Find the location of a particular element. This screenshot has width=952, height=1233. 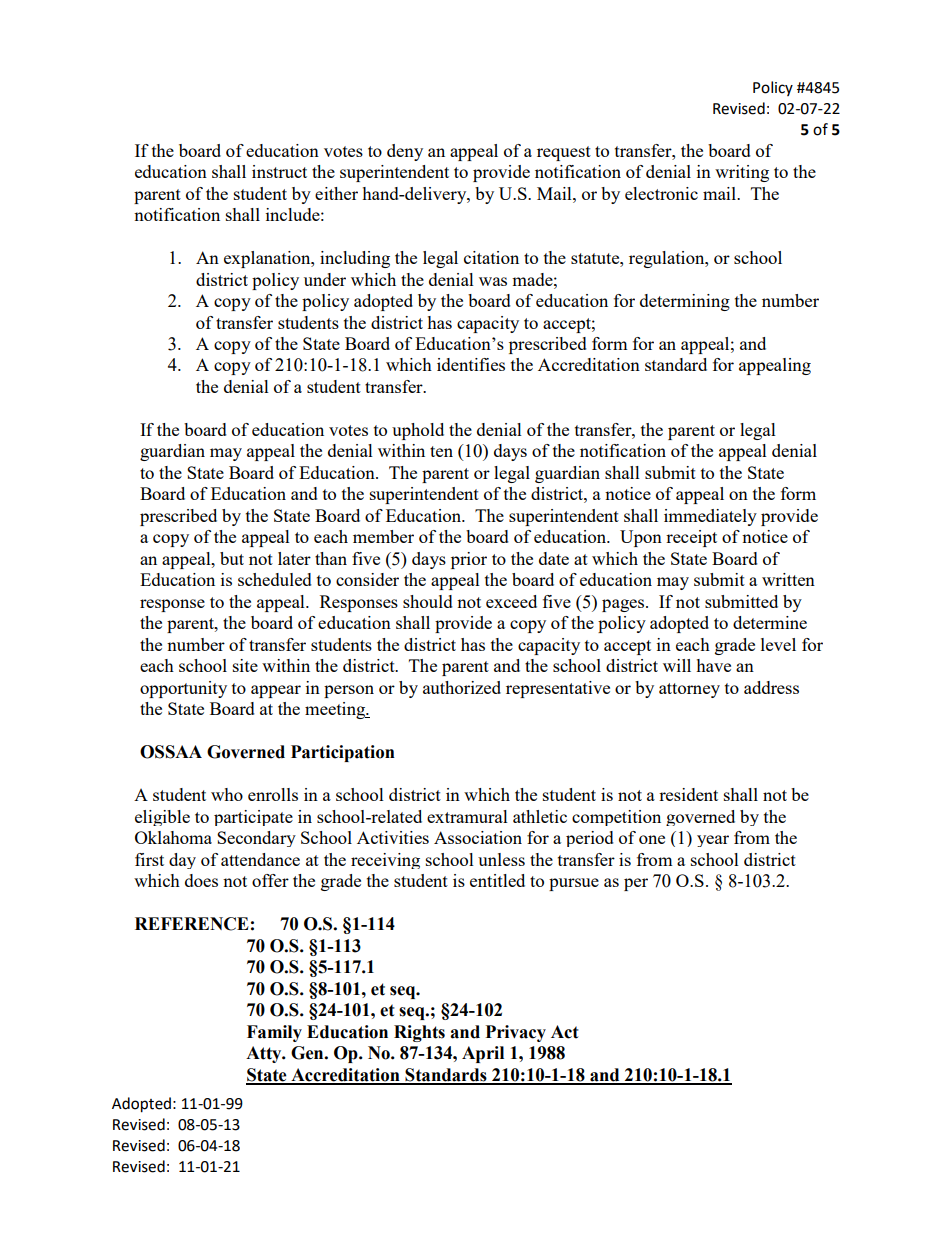

prior is located at coordinates (469, 560).
